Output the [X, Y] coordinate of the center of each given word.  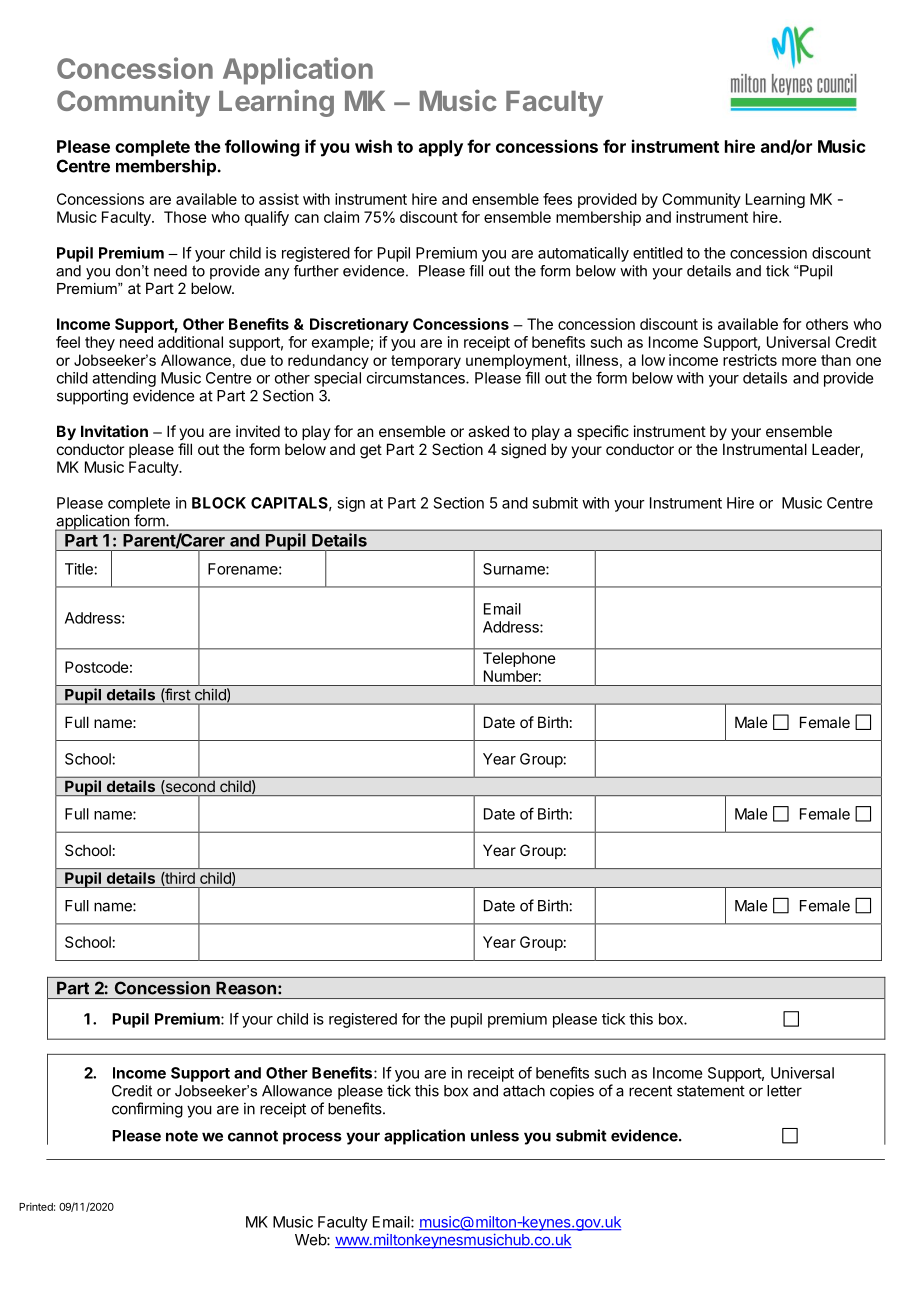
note [182, 1136]
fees [557, 199]
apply [441, 148]
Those [185, 217]
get [371, 451]
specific [603, 432]
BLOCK [219, 503]
